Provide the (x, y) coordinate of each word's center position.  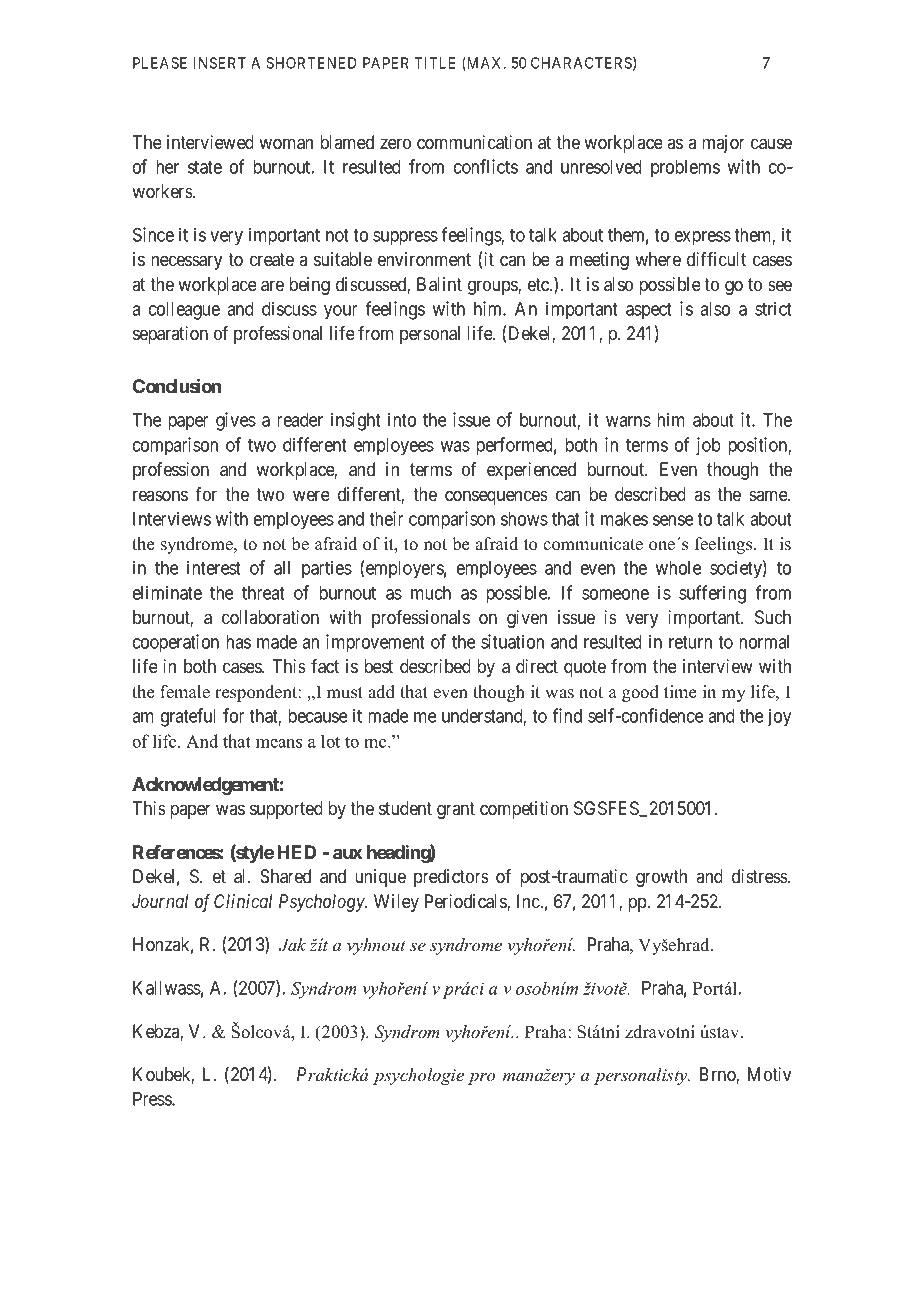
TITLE (435, 63)
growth (661, 878)
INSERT (220, 63)
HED (296, 852)
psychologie (418, 1076)
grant (456, 810)
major (723, 144)
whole (678, 568)
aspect (649, 311)
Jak (292, 945)
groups (493, 287)
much (431, 593)
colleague (184, 311)
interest (214, 567)
